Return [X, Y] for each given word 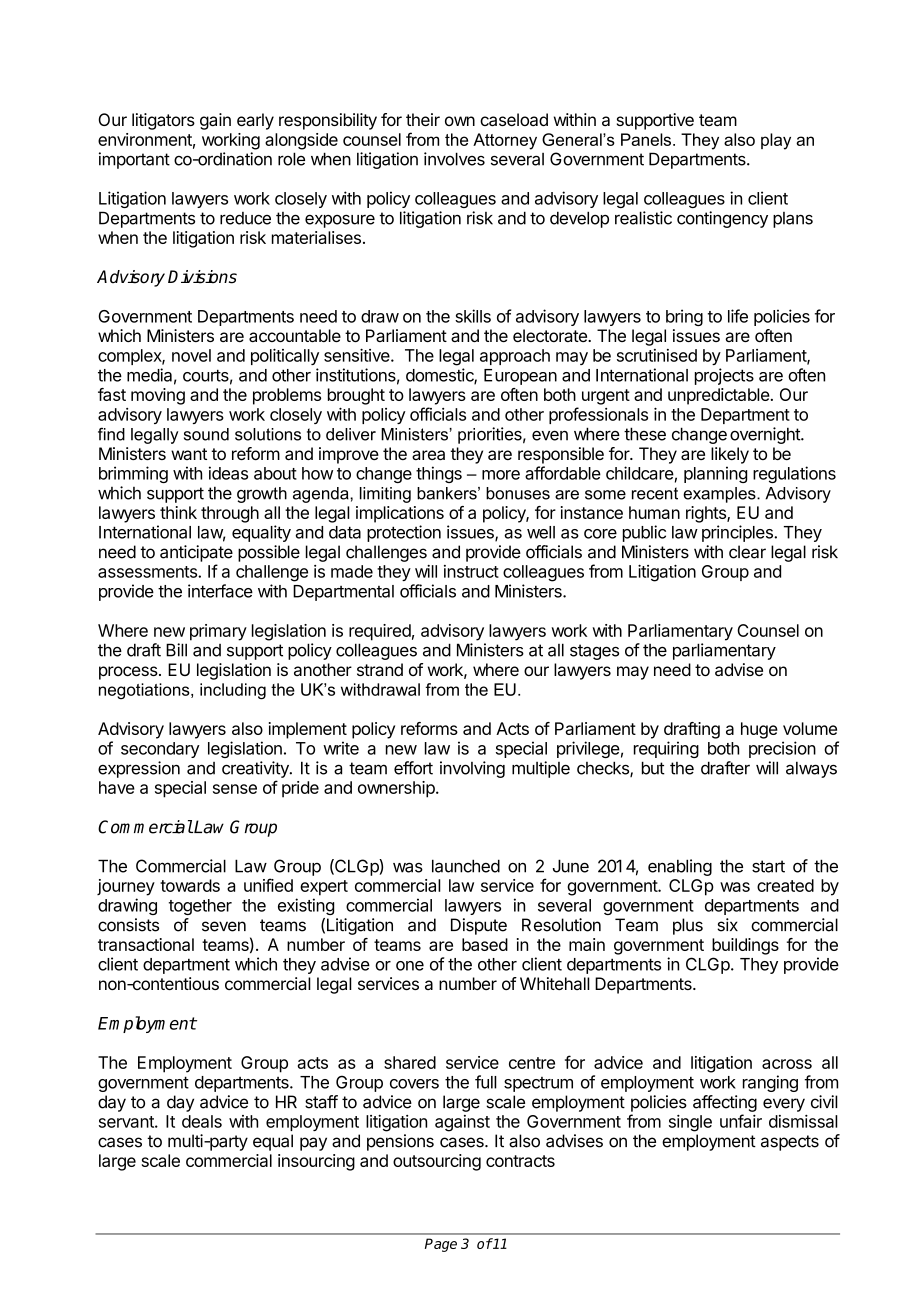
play [776, 141]
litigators [163, 121]
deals [202, 1121]
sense [235, 789]
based [485, 944]
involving [472, 769]
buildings [745, 946]
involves [454, 159]
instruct [471, 571]
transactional [146, 944]
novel [191, 355]
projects [724, 376]
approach [515, 357]
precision [782, 749]
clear [747, 552]
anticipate [196, 553]
